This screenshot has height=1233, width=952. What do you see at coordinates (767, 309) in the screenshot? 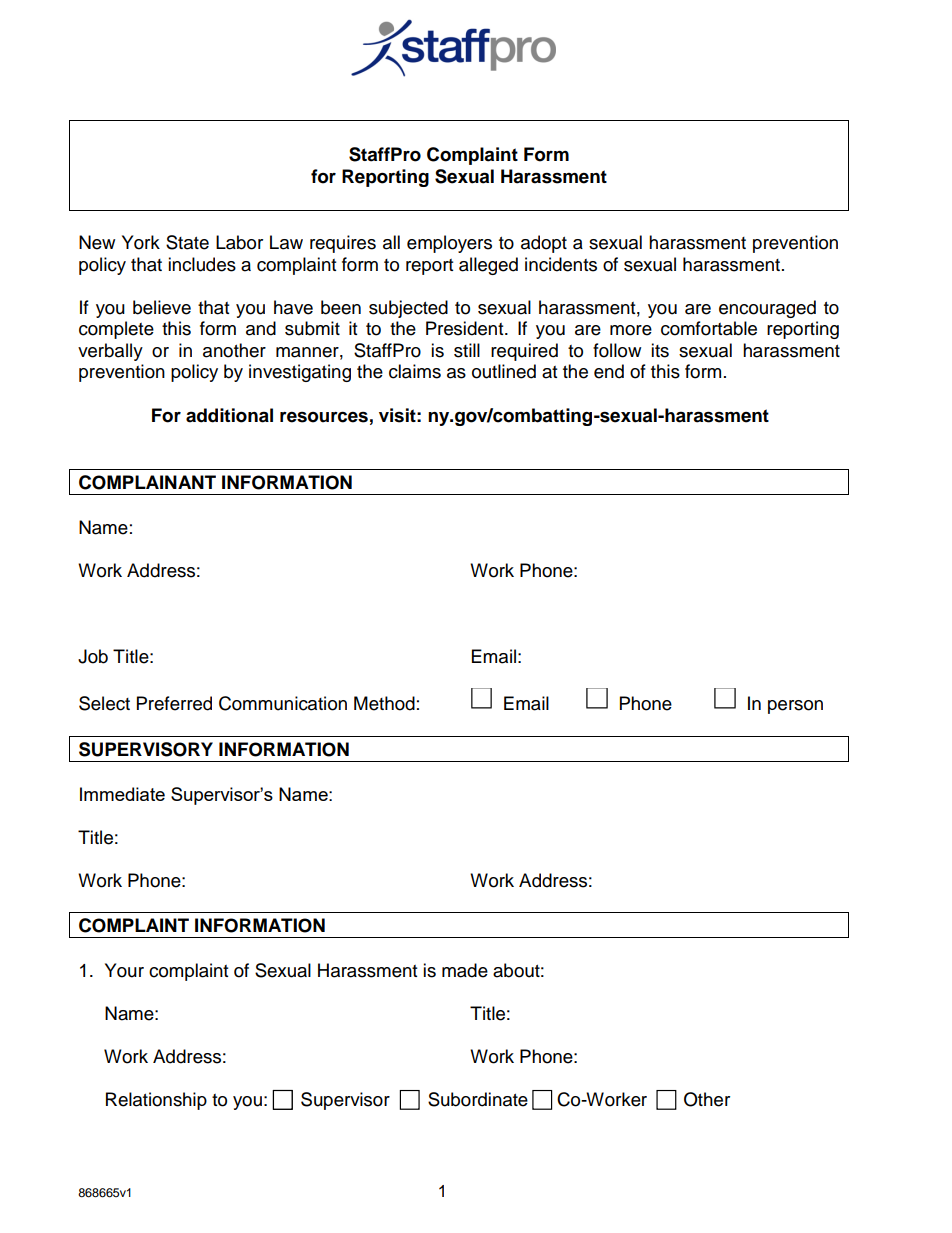
I see `encouraged` at bounding box center [767, 309].
